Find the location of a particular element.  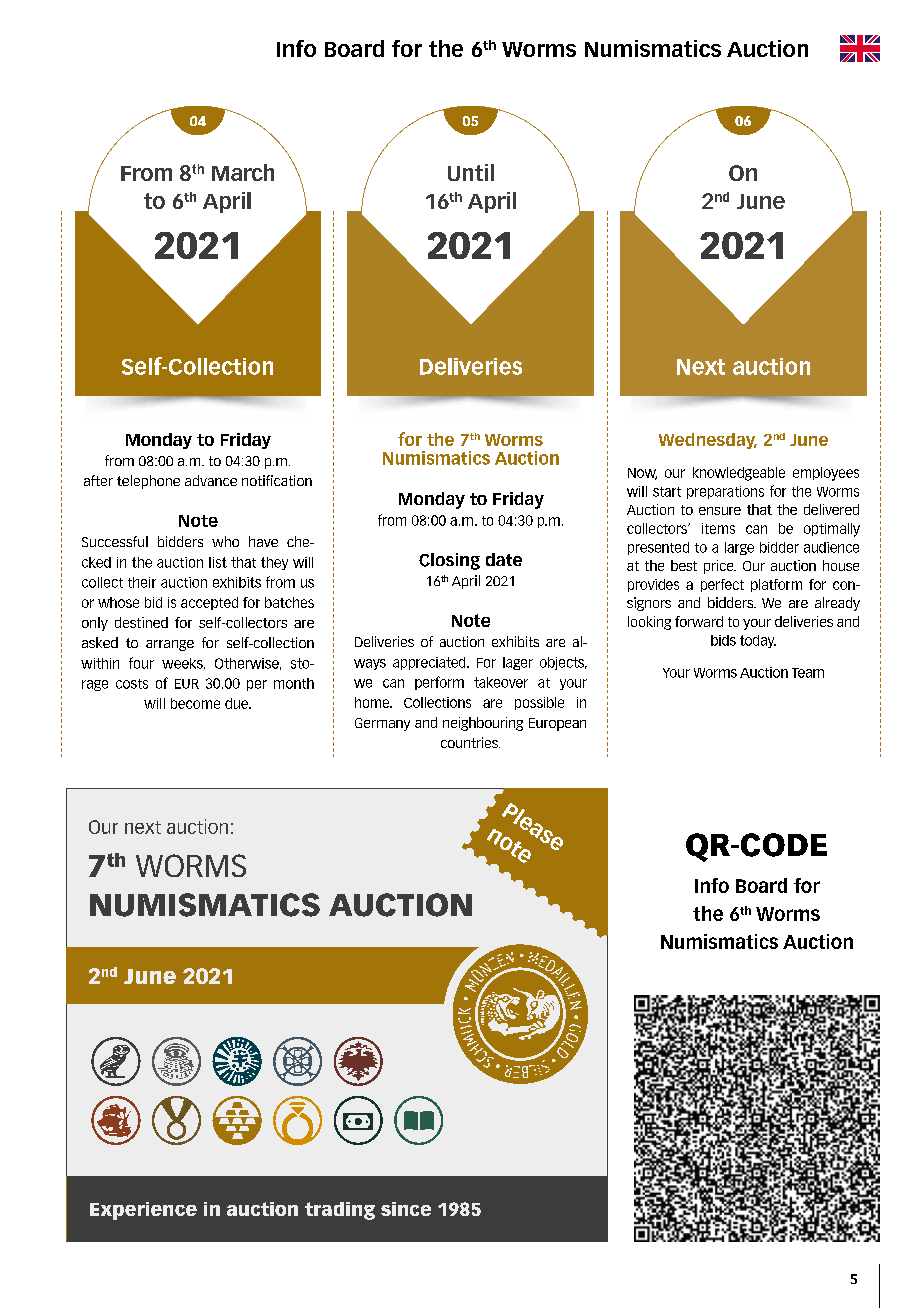

large is located at coordinates (739, 548).
